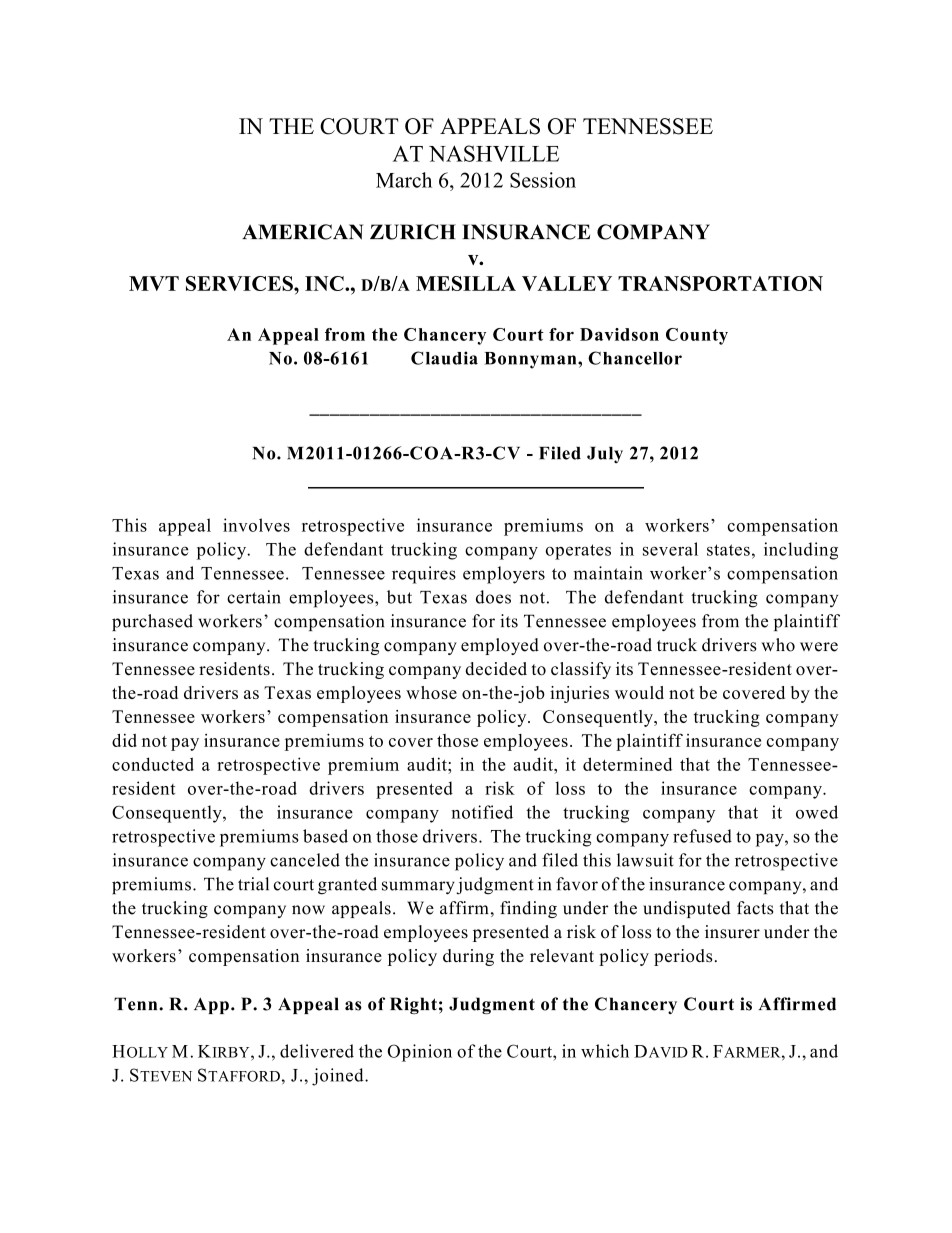 The width and height of the image is (952, 1233). I want to click on AMERICAN, so click(302, 232).
